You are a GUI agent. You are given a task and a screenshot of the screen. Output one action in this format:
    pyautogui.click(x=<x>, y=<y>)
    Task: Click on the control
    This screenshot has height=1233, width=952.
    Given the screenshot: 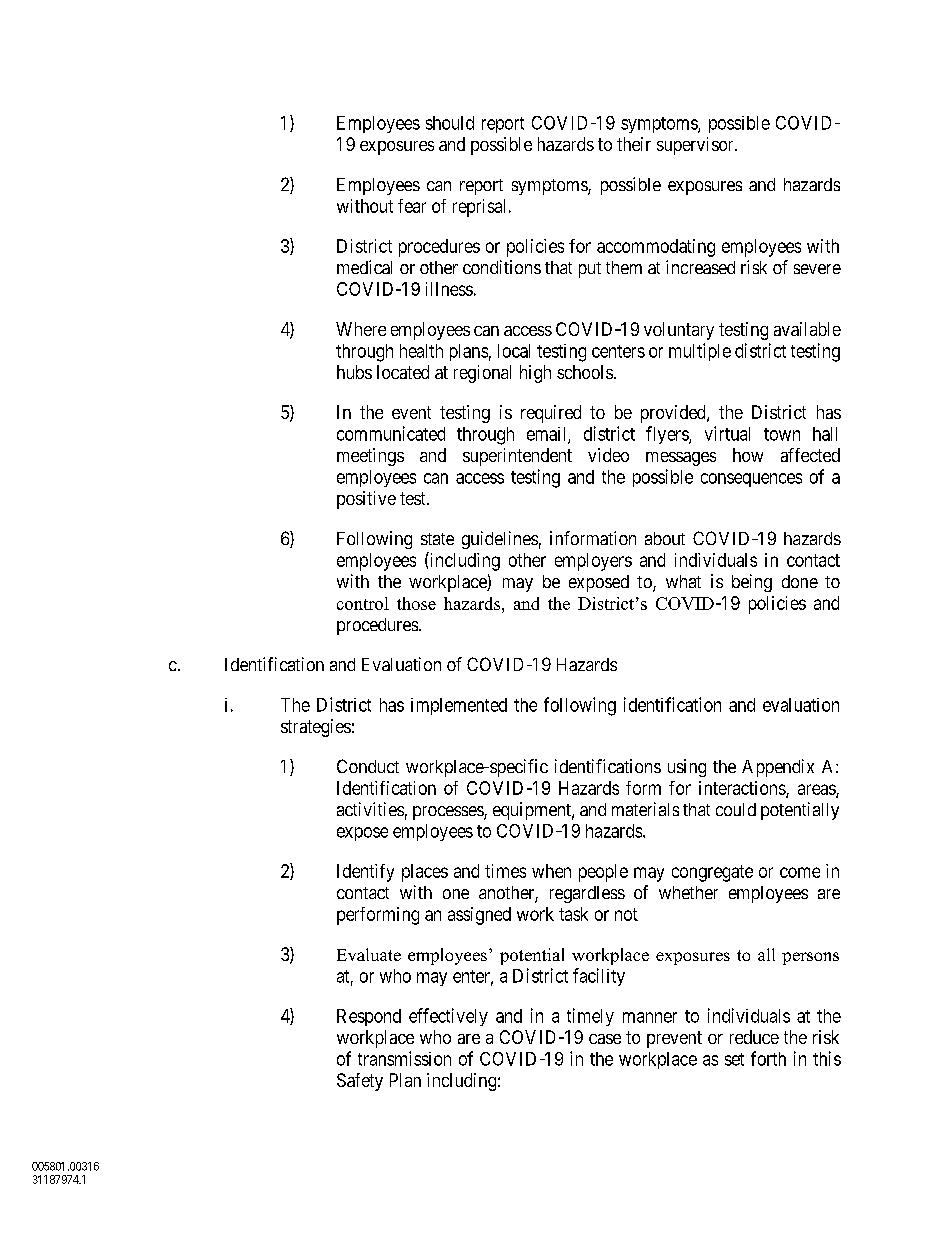 What is the action you would take?
    pyautogui.click(x=363, y=603)
